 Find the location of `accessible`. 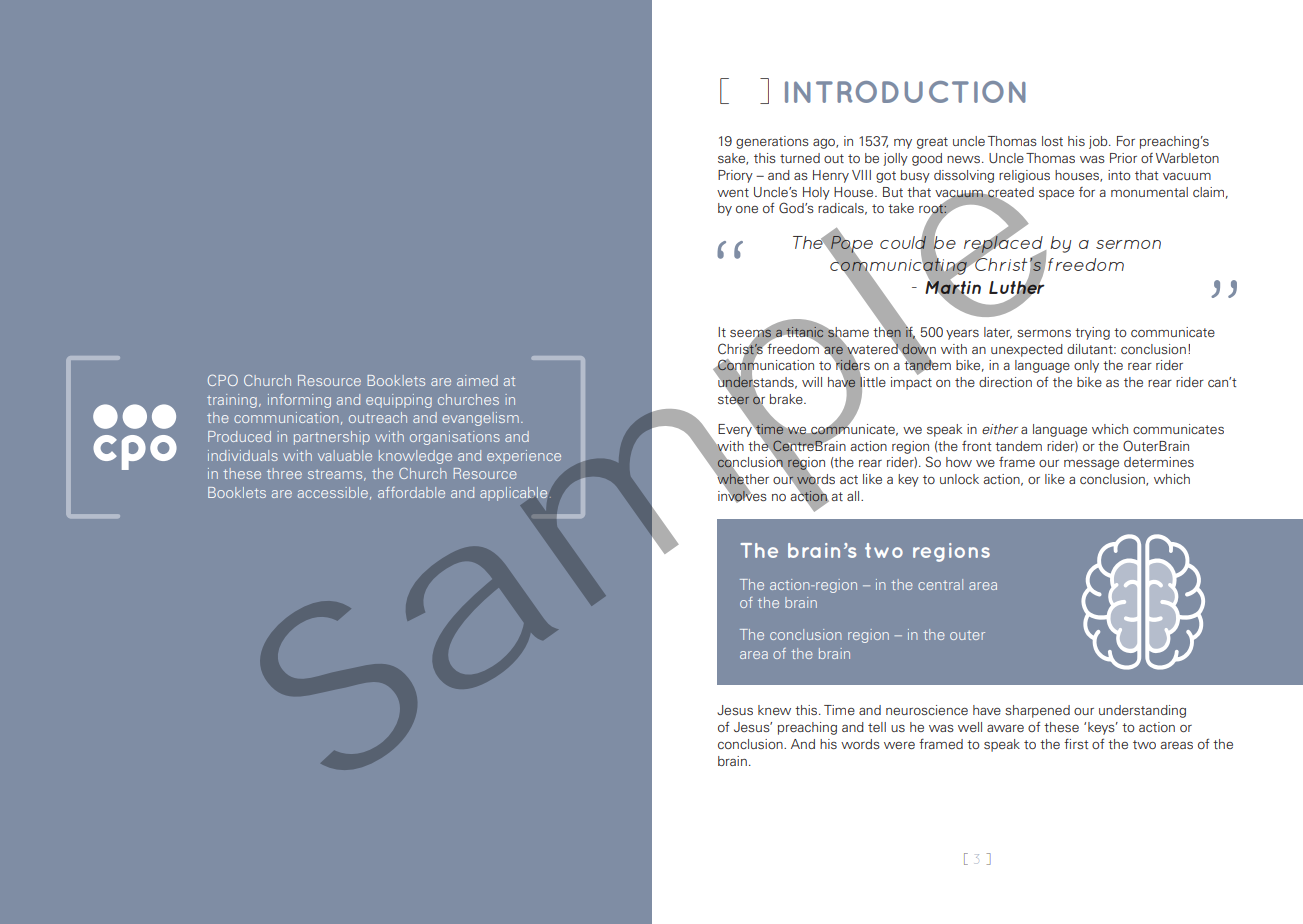

accessible is located at coordinates (333, 492).
